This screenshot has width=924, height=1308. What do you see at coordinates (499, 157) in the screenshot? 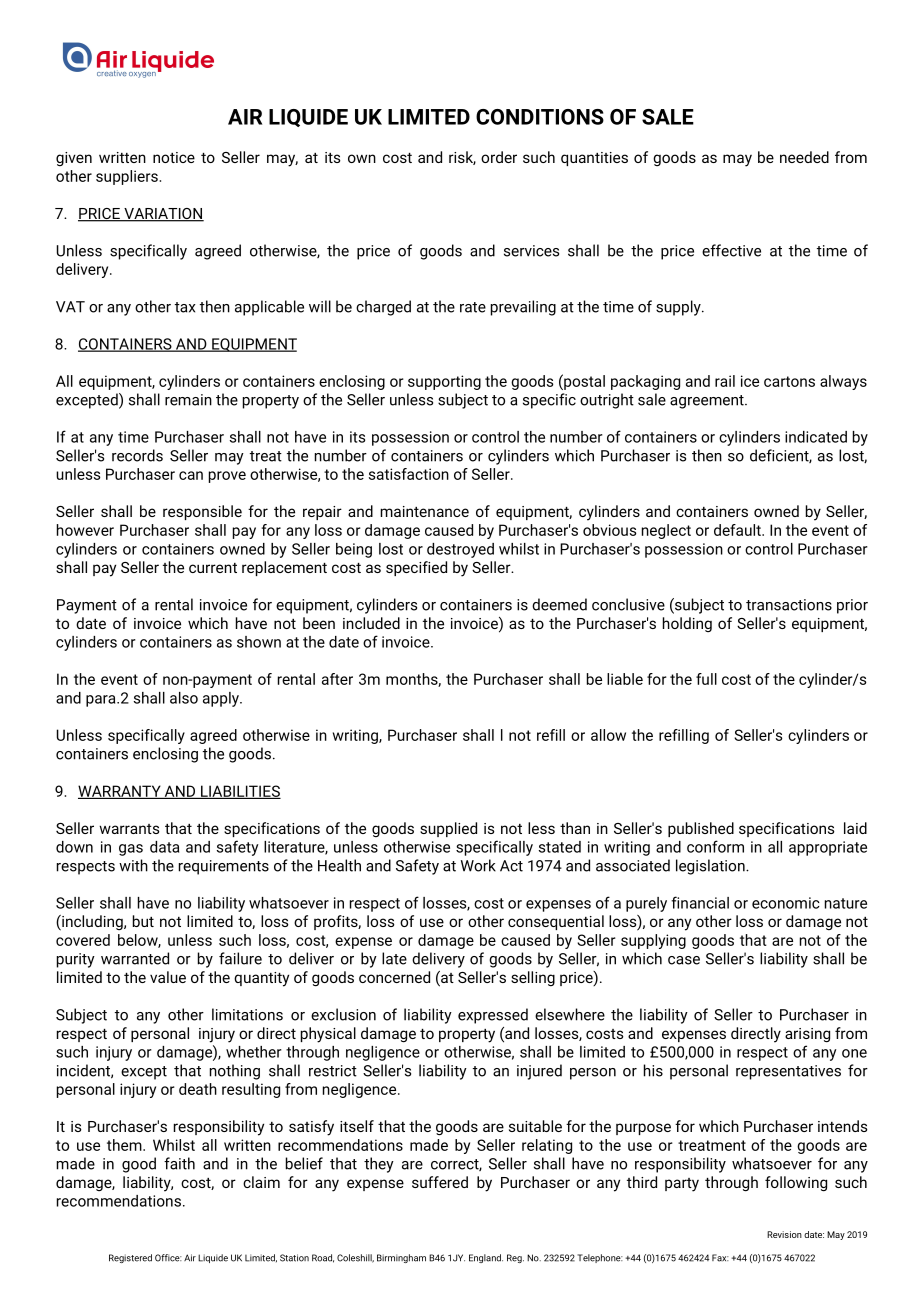
I see `order` at bounding box center [499, 157].
